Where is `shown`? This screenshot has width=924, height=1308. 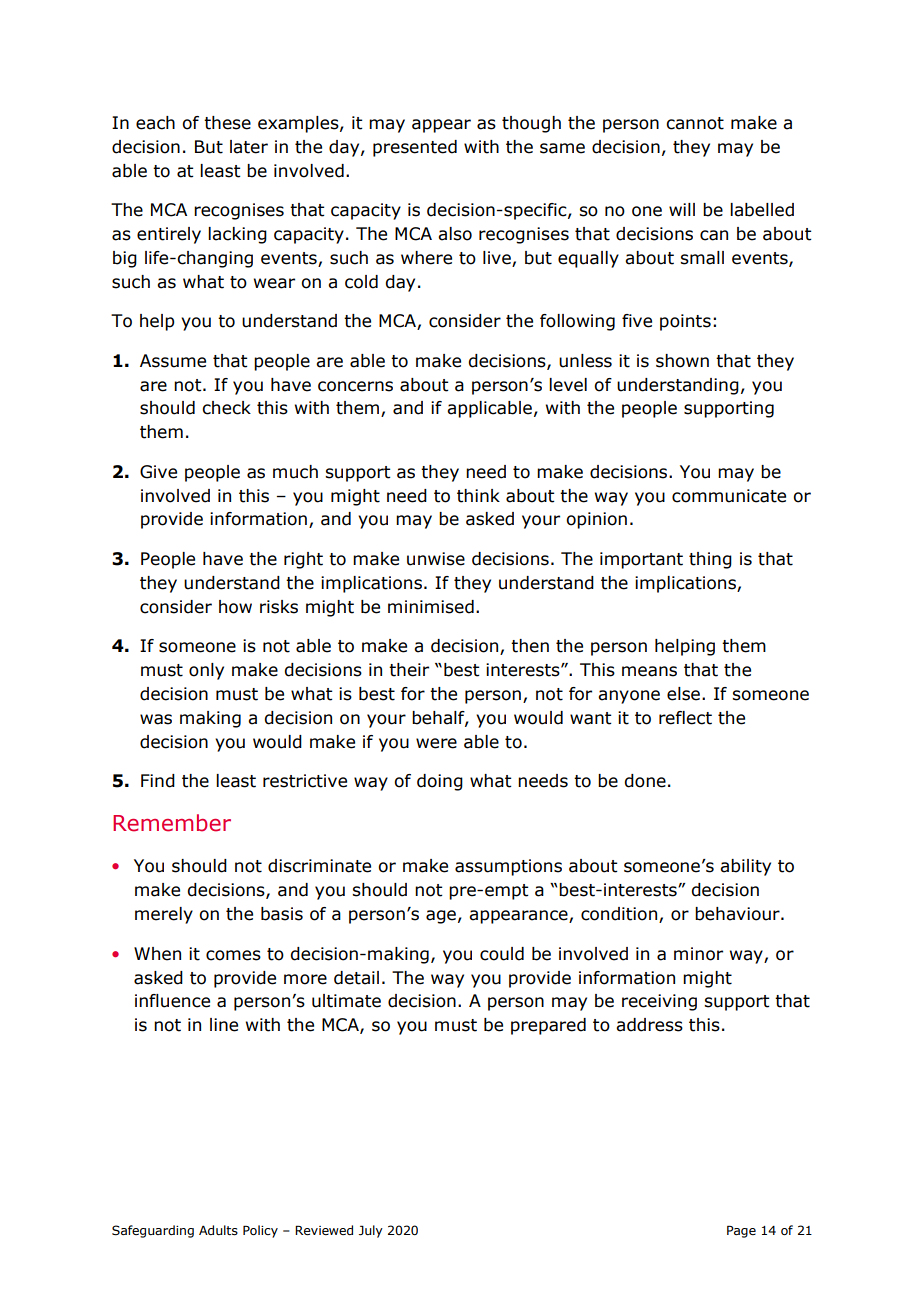 shown is located at coordinates (682, 361).
